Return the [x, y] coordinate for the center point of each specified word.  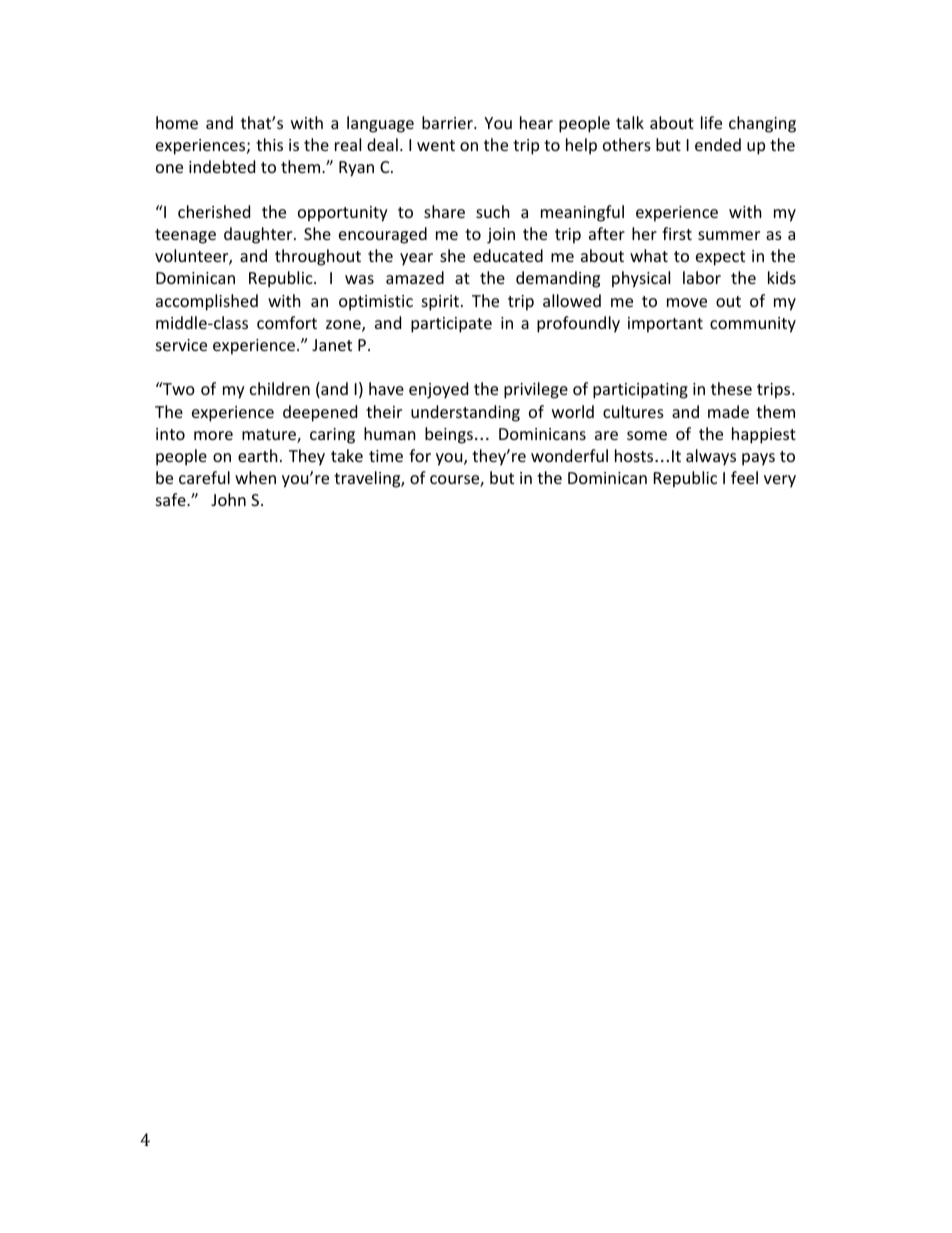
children [280, 388]
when [255, 477]
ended [718, 144]
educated [508, 255]
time [386, 456]
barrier [448, 122]
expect [720, 258]
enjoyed [438, 390]
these [731, 388]
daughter [259, 235]
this [269, 144]
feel [744, 477]
